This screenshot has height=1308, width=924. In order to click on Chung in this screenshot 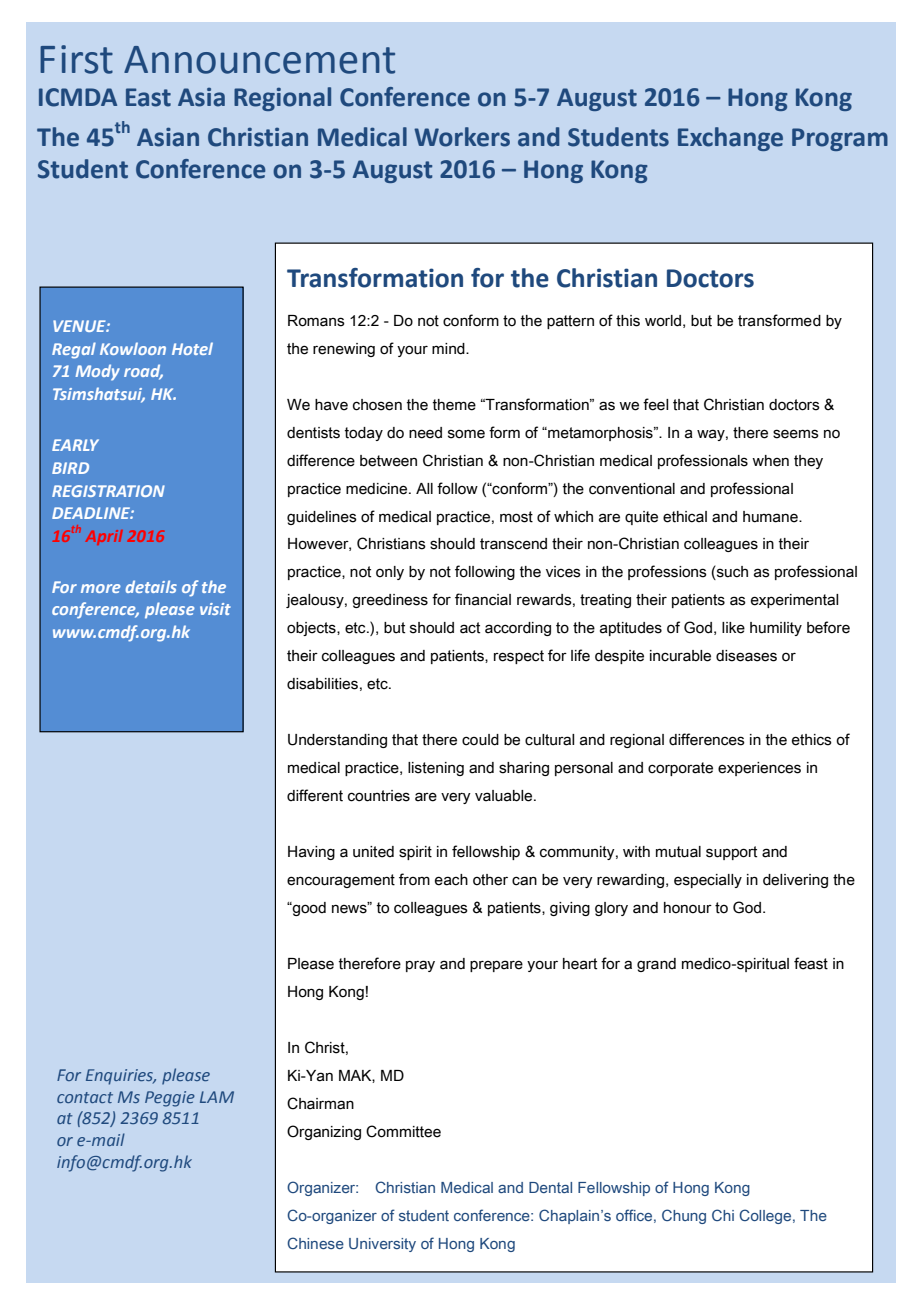, I will do `click(684, 1216)`.
